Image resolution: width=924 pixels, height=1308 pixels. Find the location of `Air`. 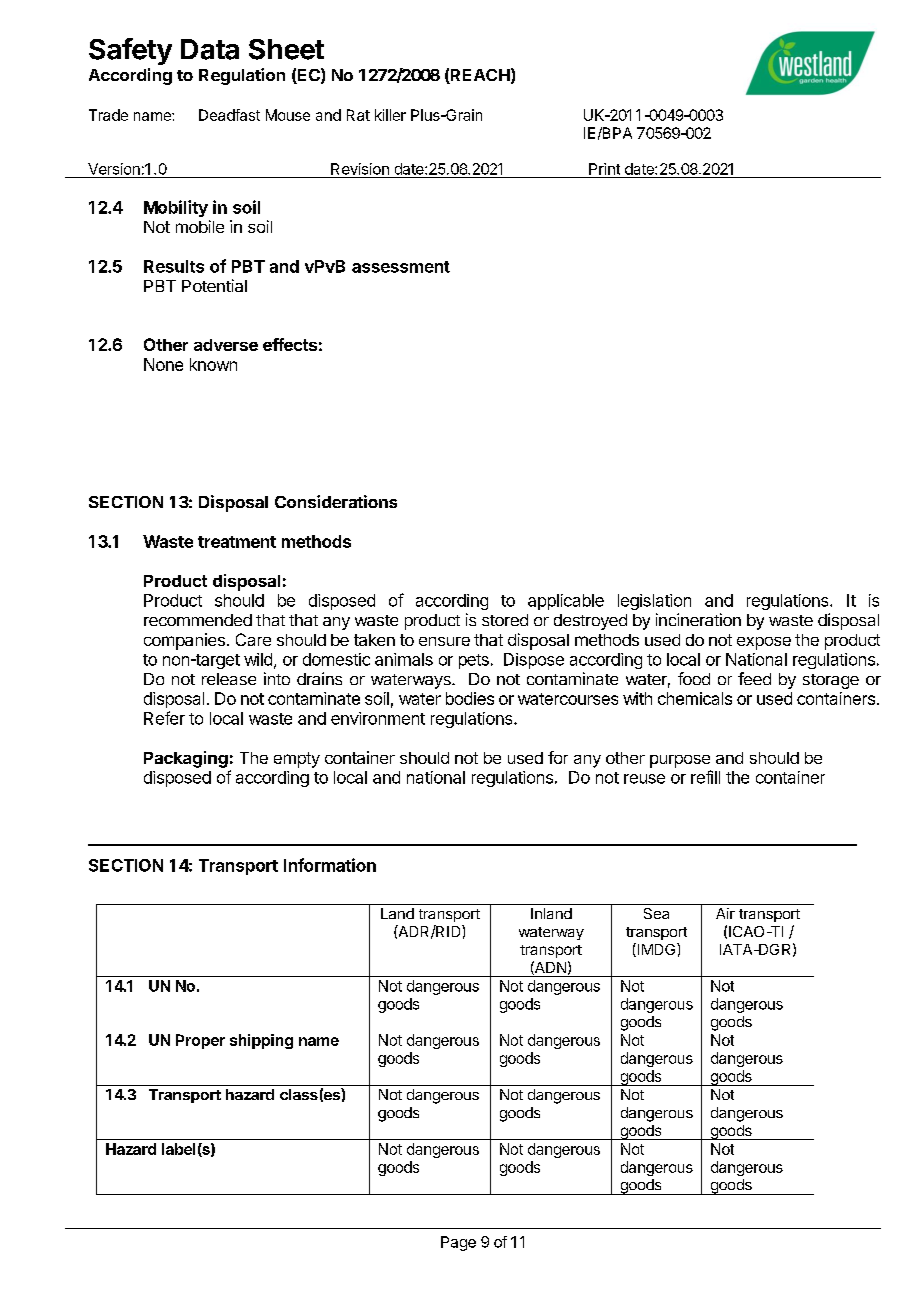

Air is located at coordinates (725, 913).
